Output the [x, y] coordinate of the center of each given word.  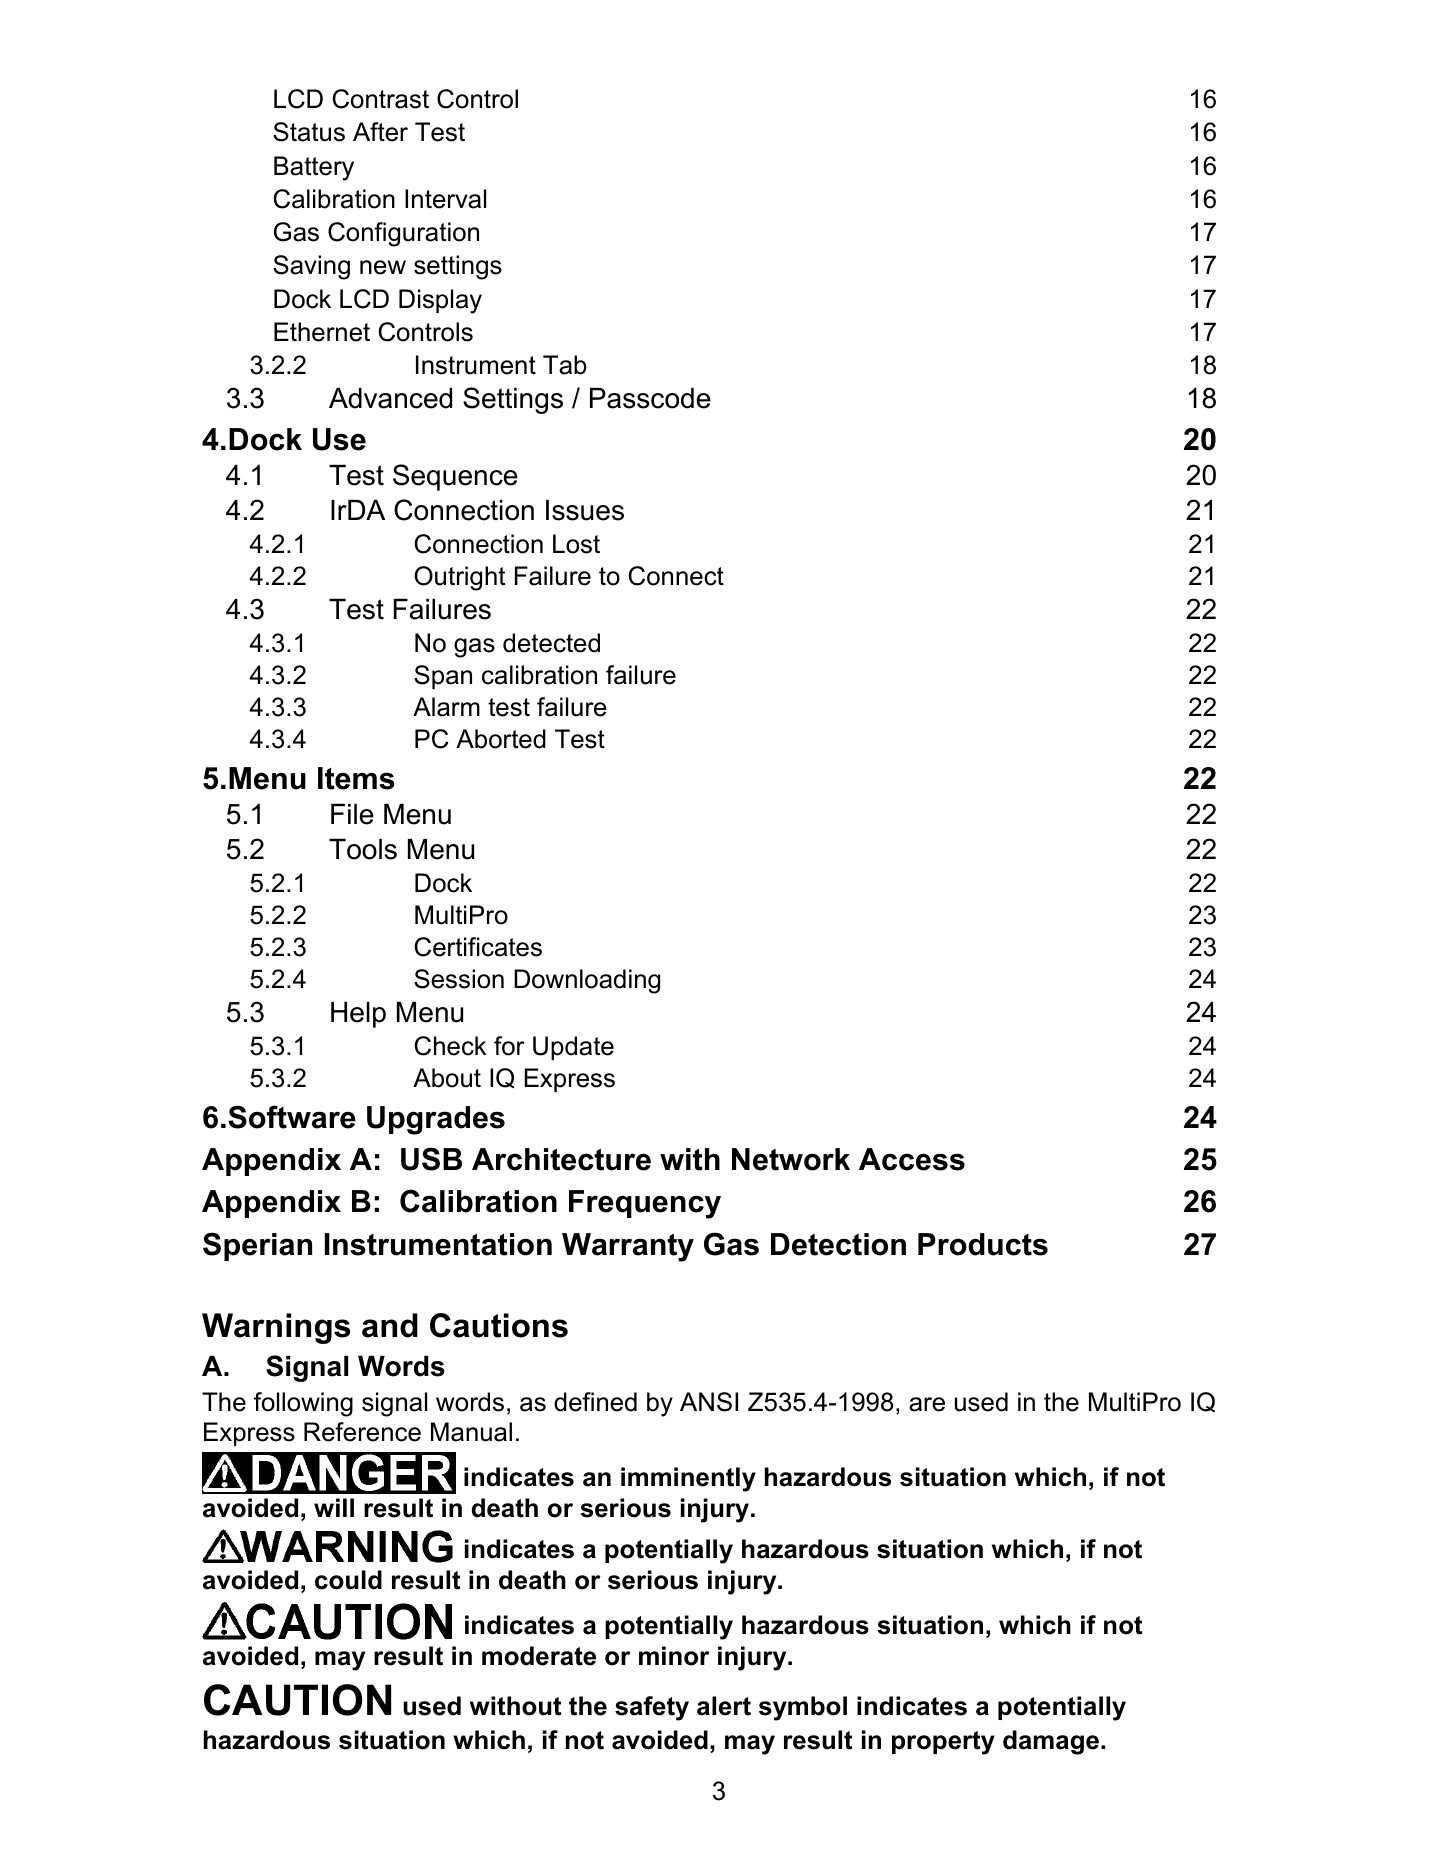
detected [551, 643]
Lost [576, 544]
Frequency [645, 1204]
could [348, 1580]
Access [912, 1159]
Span [443, 677]
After [380, 132]
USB [431, 1159]
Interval [445, 199]
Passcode [650, 398]
